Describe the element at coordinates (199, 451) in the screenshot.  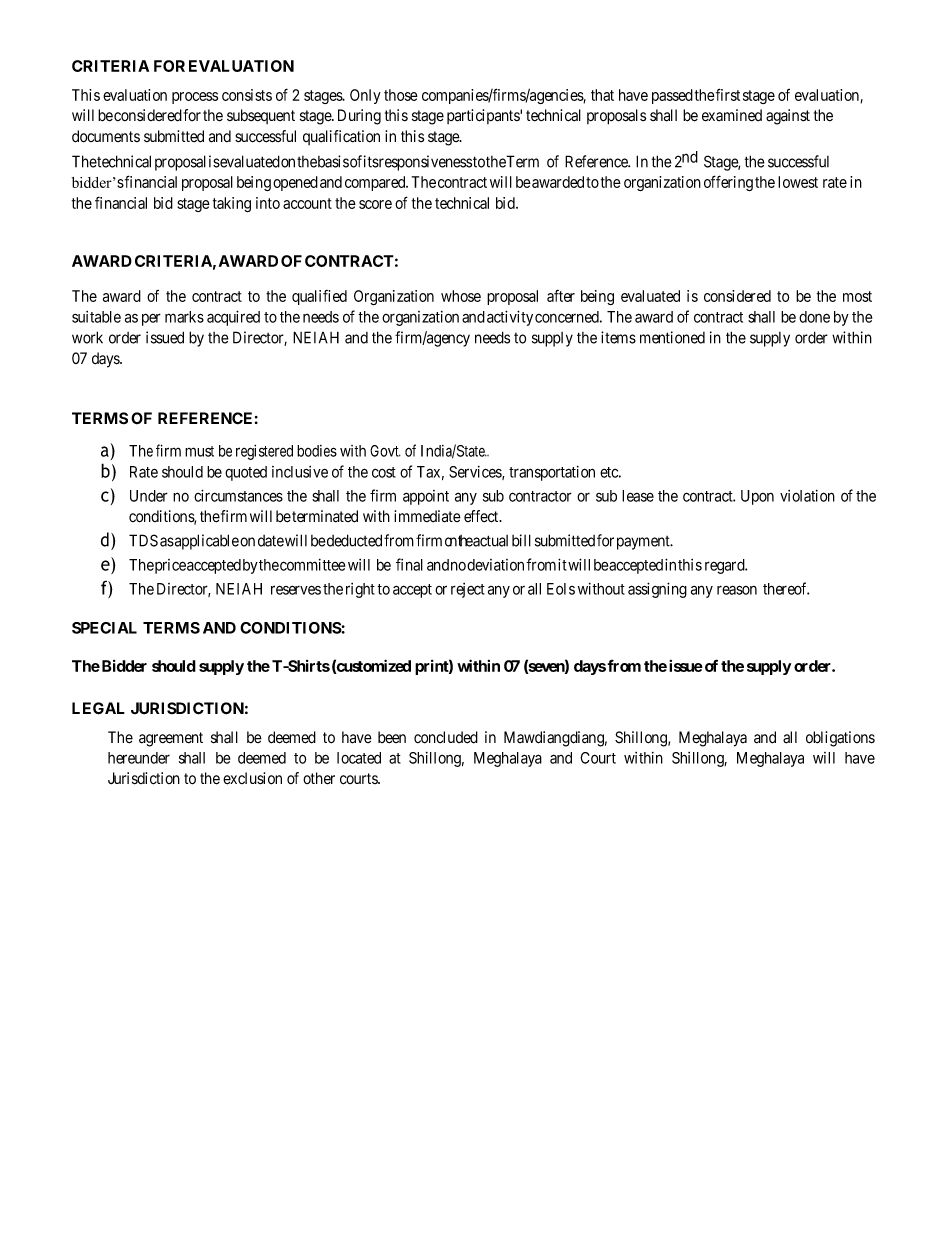
I see `must` at that location.
